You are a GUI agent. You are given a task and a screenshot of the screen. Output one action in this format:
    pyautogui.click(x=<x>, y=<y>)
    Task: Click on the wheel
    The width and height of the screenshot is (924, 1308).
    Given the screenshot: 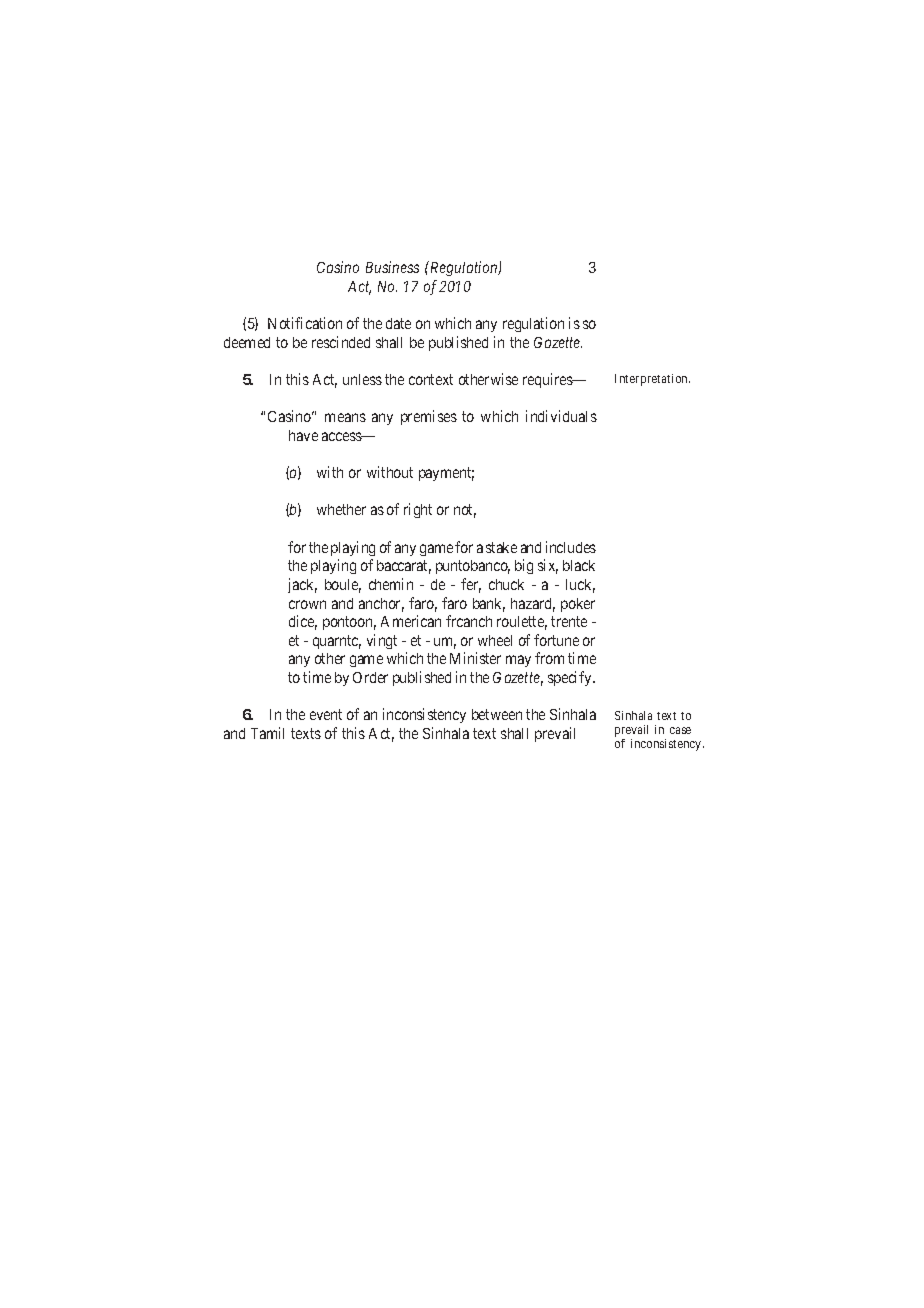 What is the action you would take?
    pyautogui.click(x=495, y=640)
